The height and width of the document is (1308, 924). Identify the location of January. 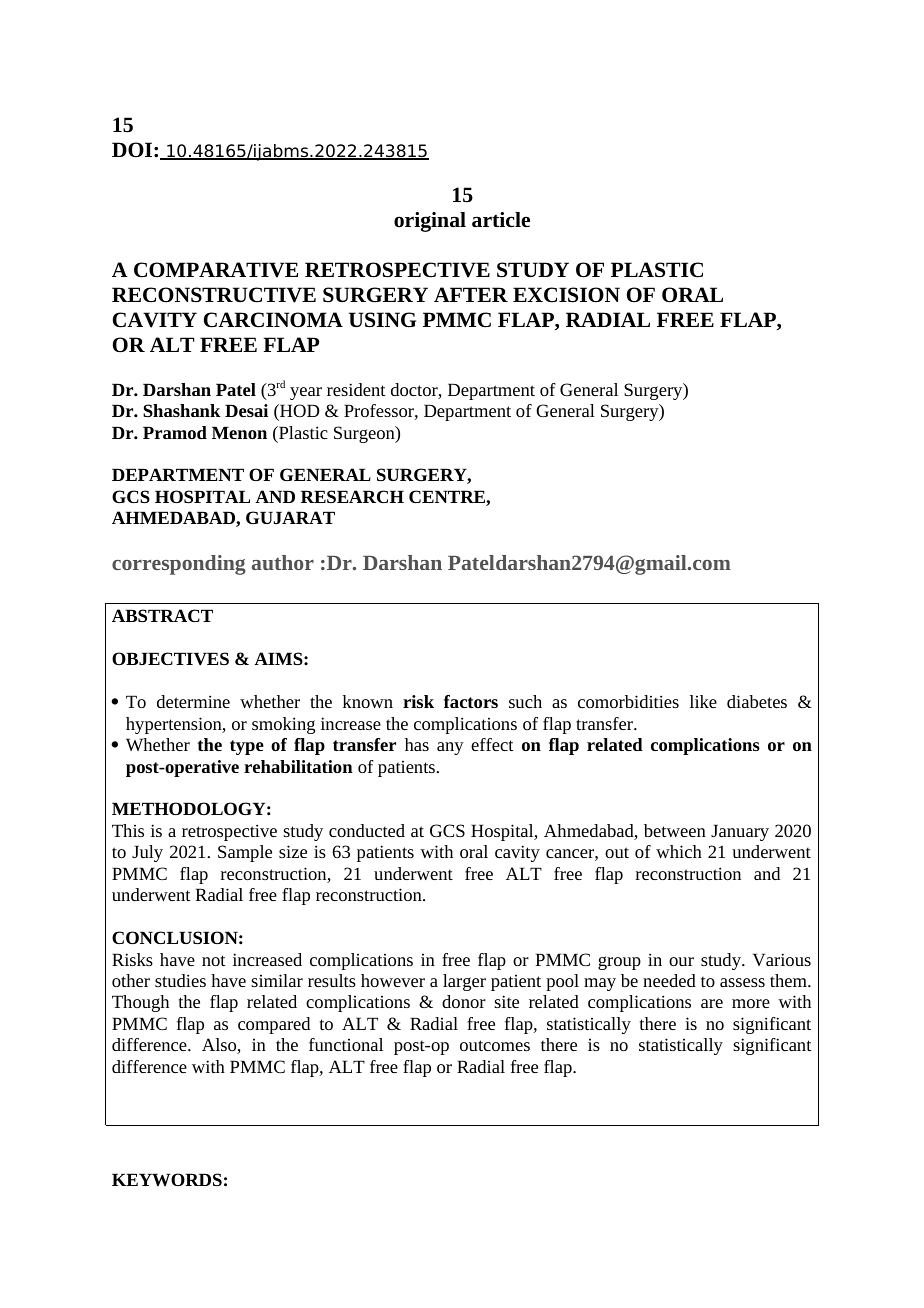
(740, 832).
